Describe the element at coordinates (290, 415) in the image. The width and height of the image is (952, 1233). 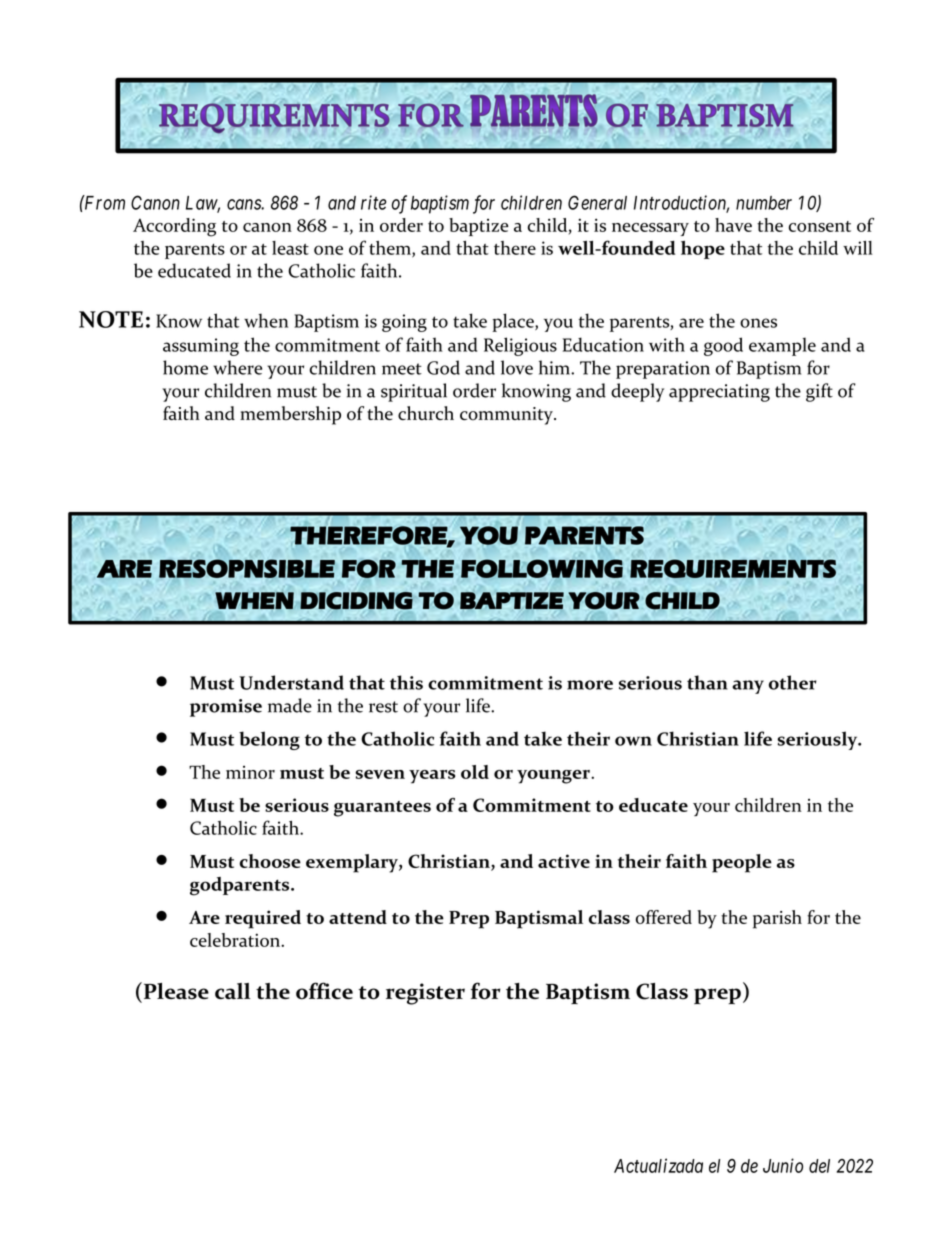
I see `membership` at that location.
